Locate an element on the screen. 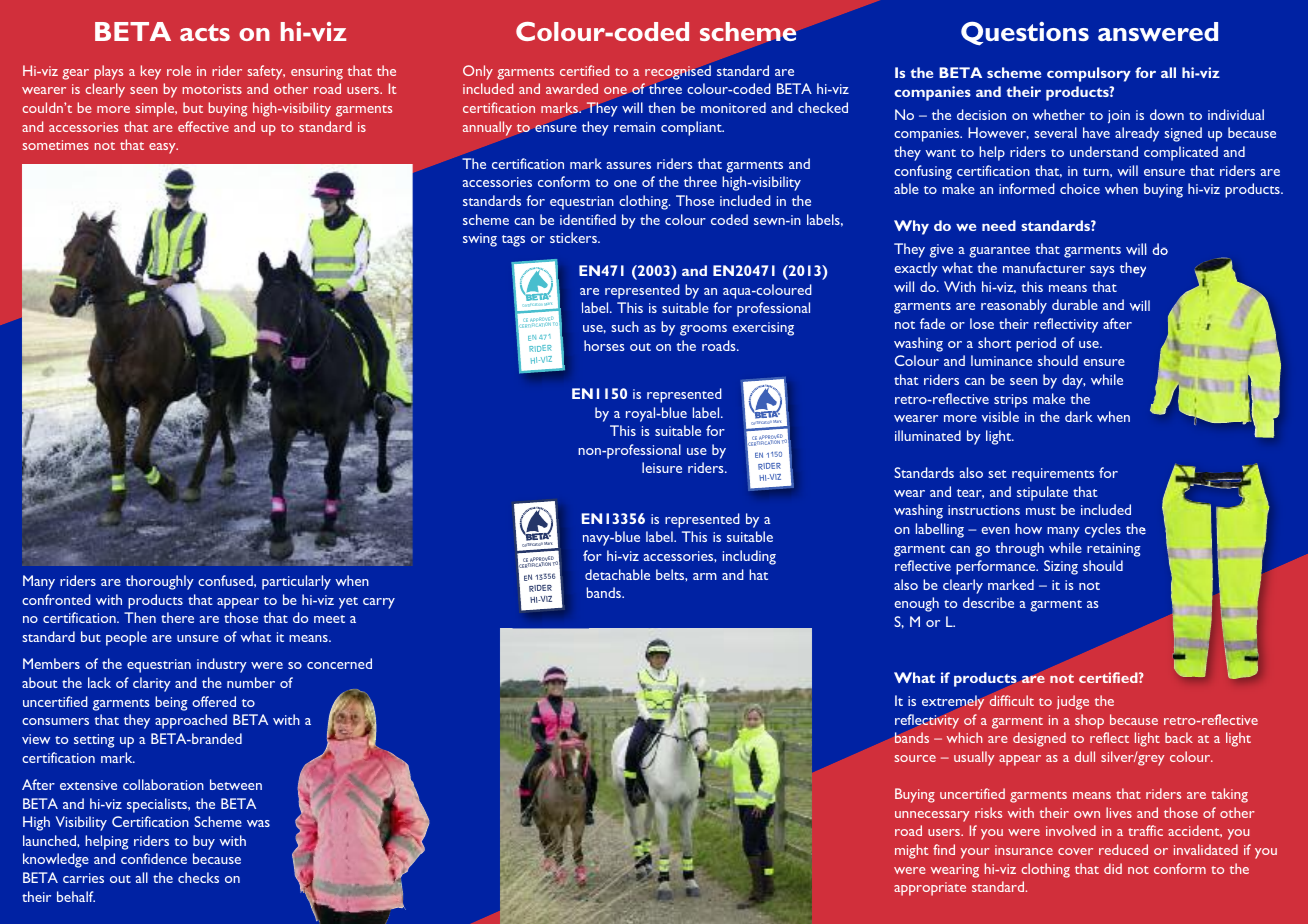 This screenshot has width=1308, height=924. compulsory is located at coordinates (1089, 74).
